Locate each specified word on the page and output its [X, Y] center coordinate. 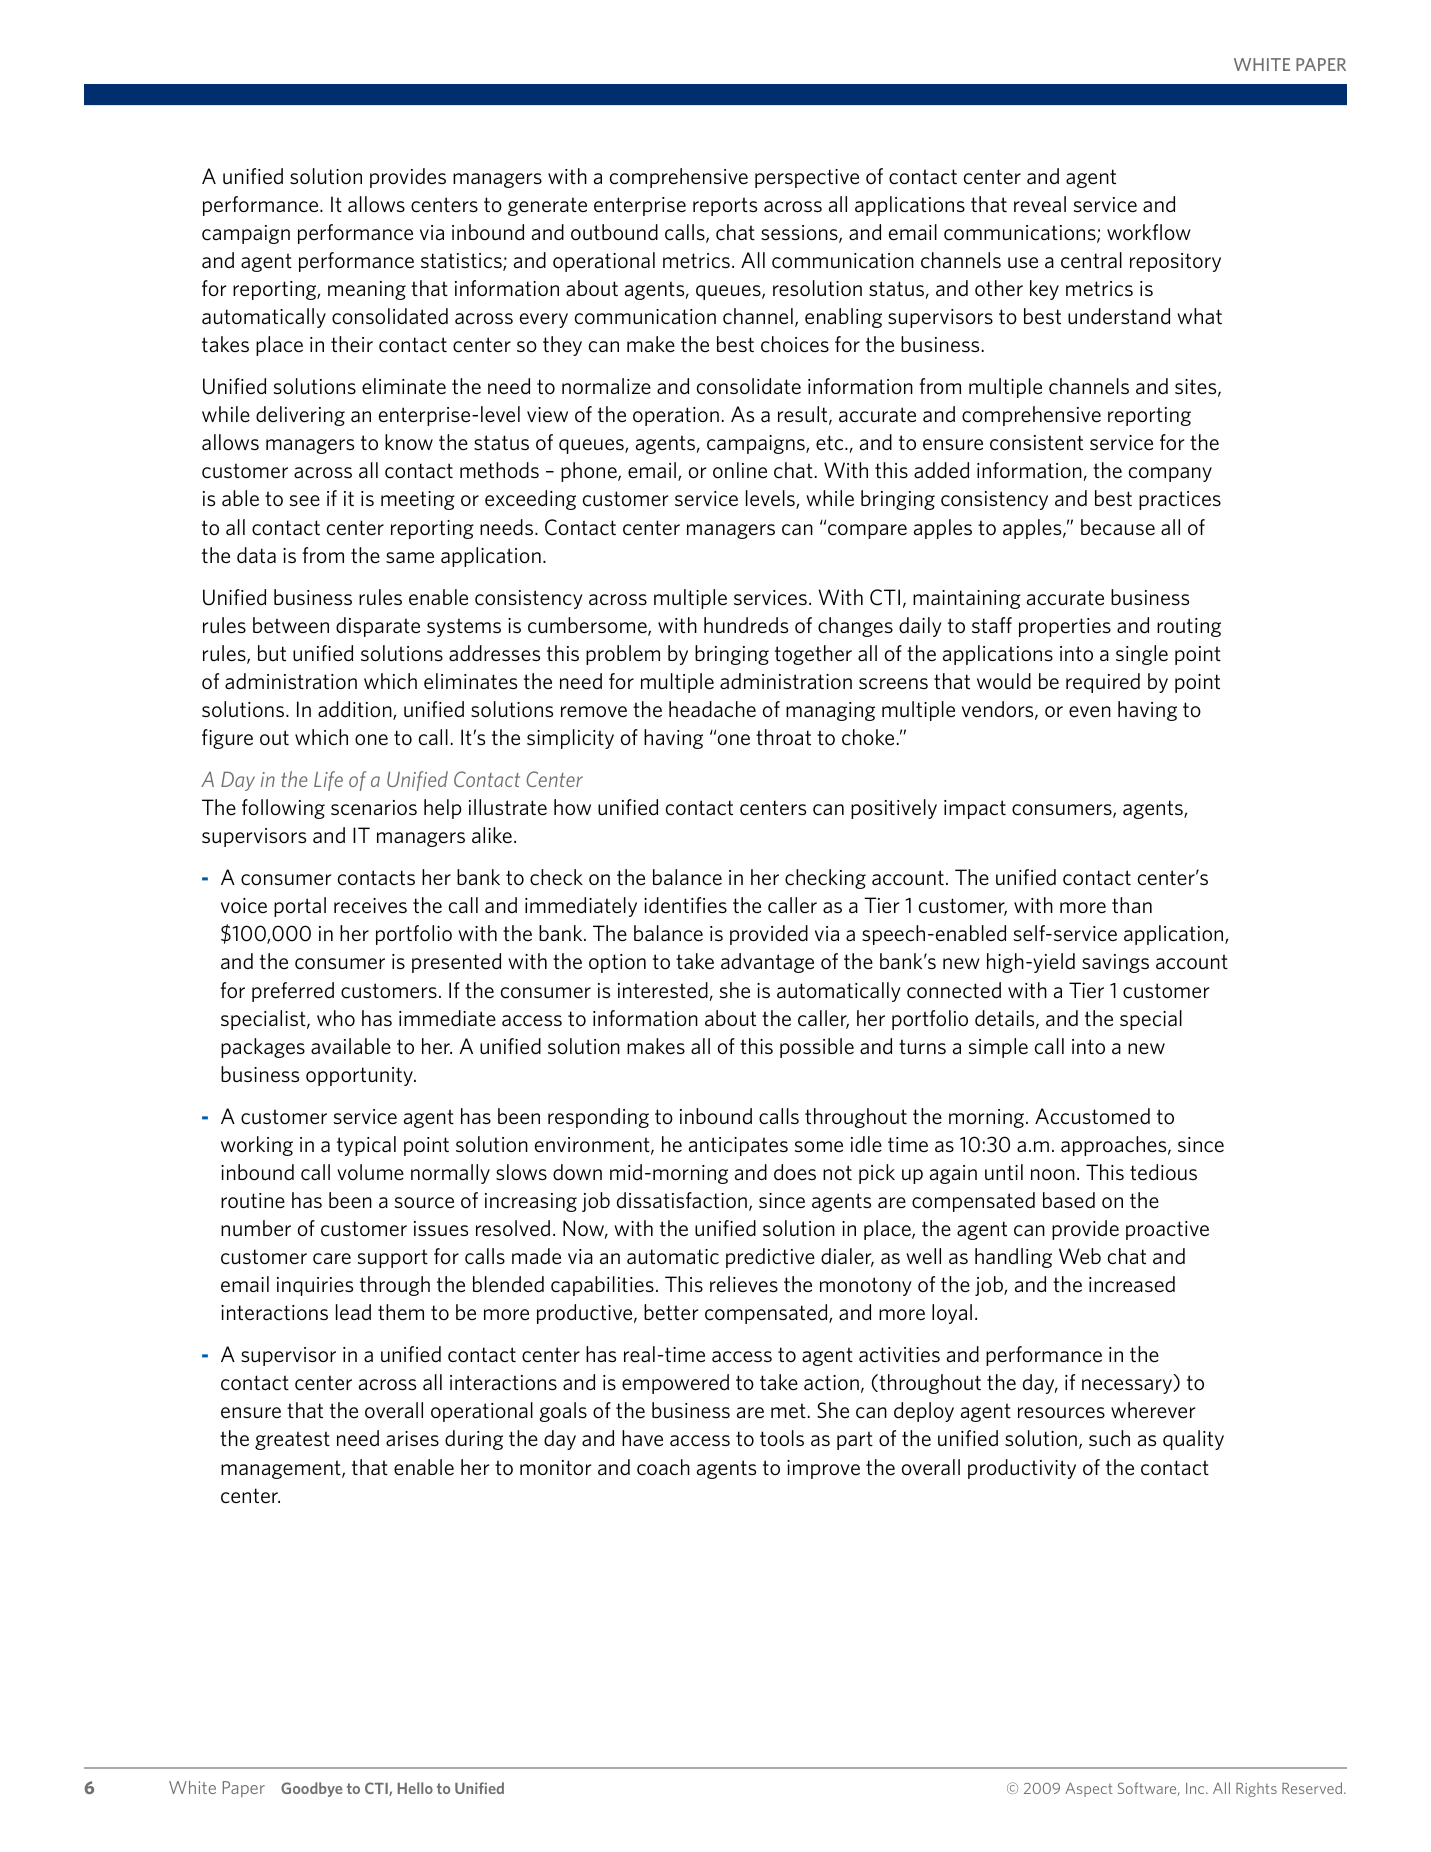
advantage [767, 963]
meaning [367, 290]
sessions [800, 234]
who [336, 1018]
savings [1115, 963]
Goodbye [311, 1789]
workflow [1149, 232]
